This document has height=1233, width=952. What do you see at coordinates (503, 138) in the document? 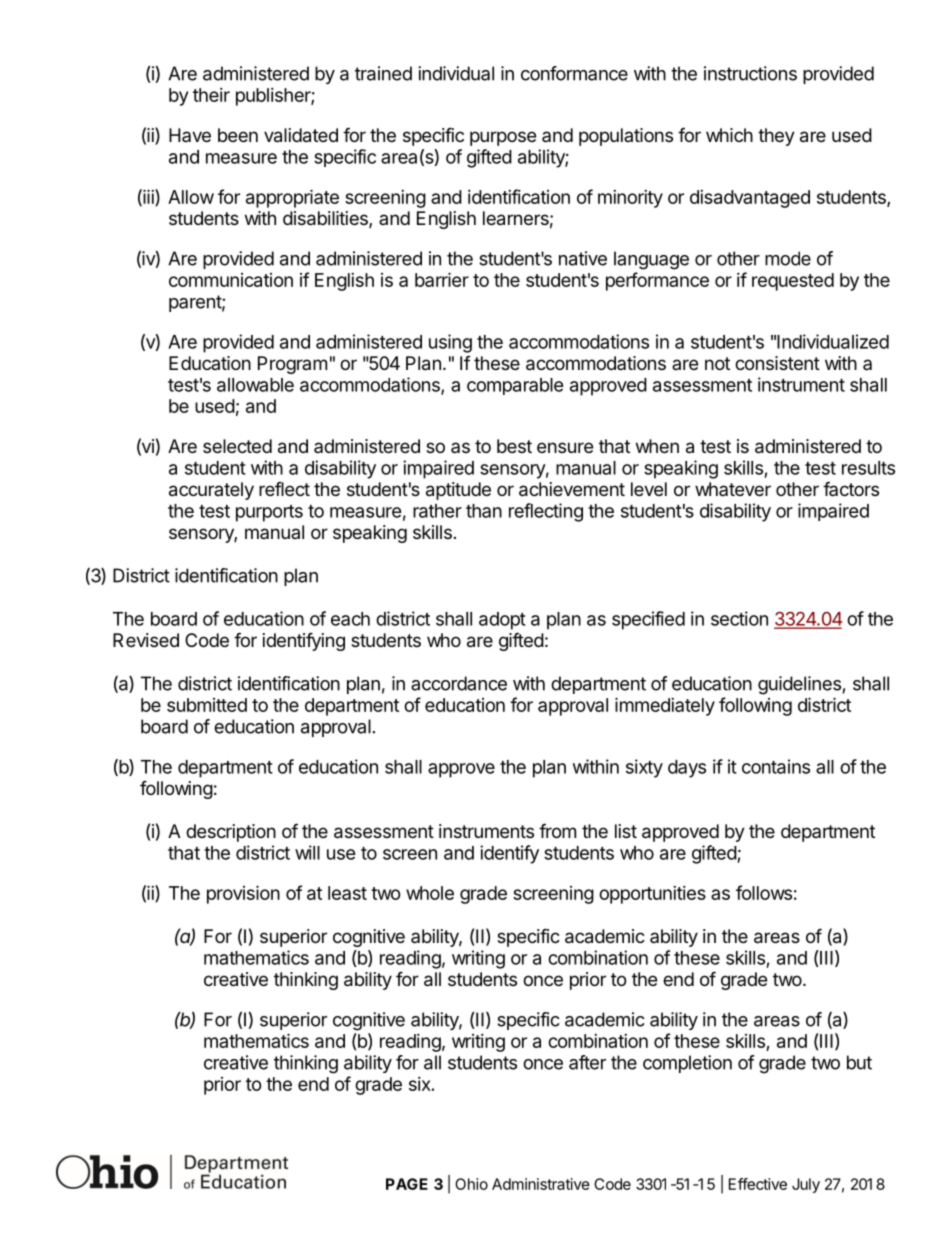
I see `purpose` at bounding box center [503, 138].
